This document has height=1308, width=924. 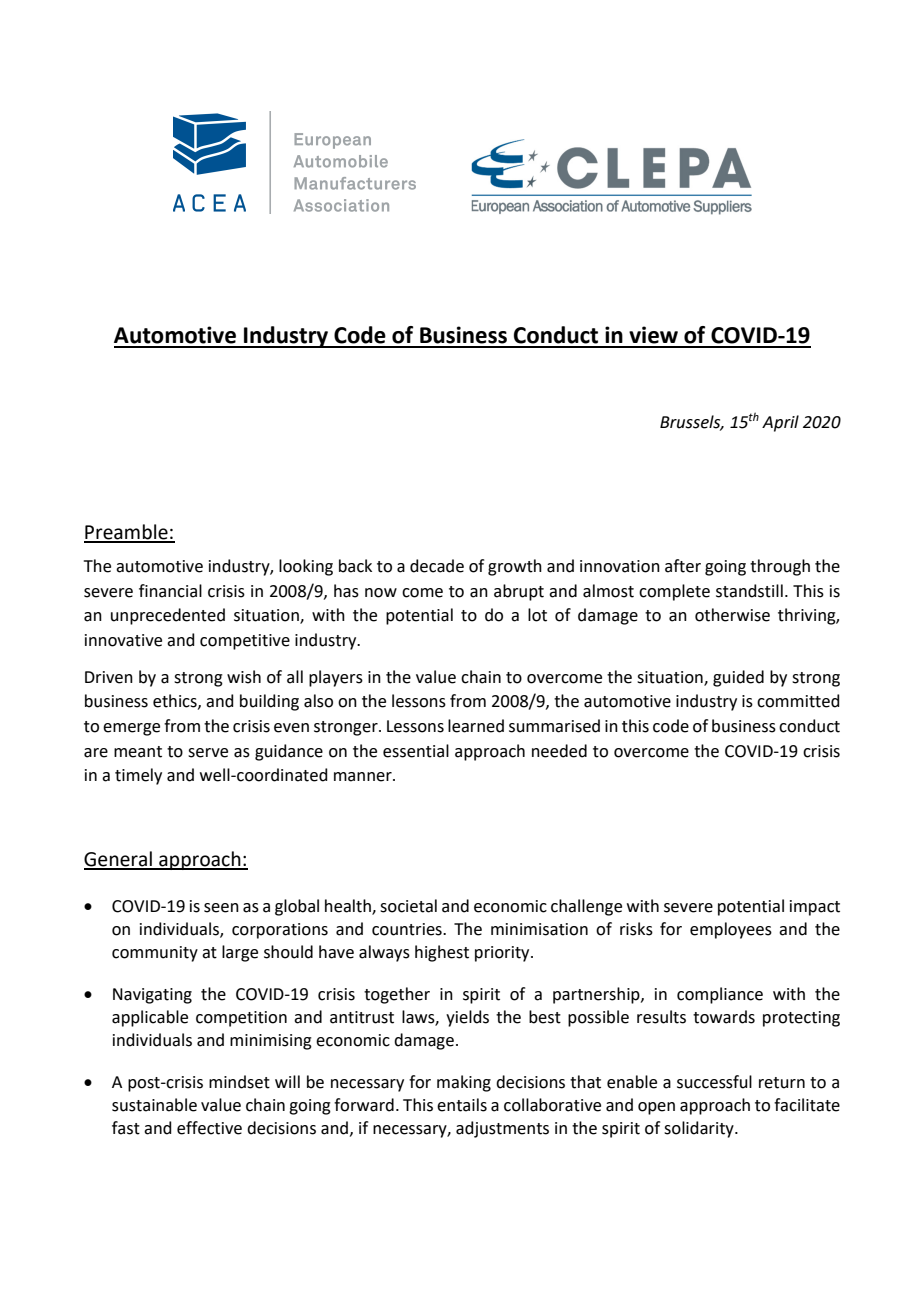 What do you see at coordinates (154, 1105) in the document?
I see `sustainable` at bounding box center [154, 1105].
